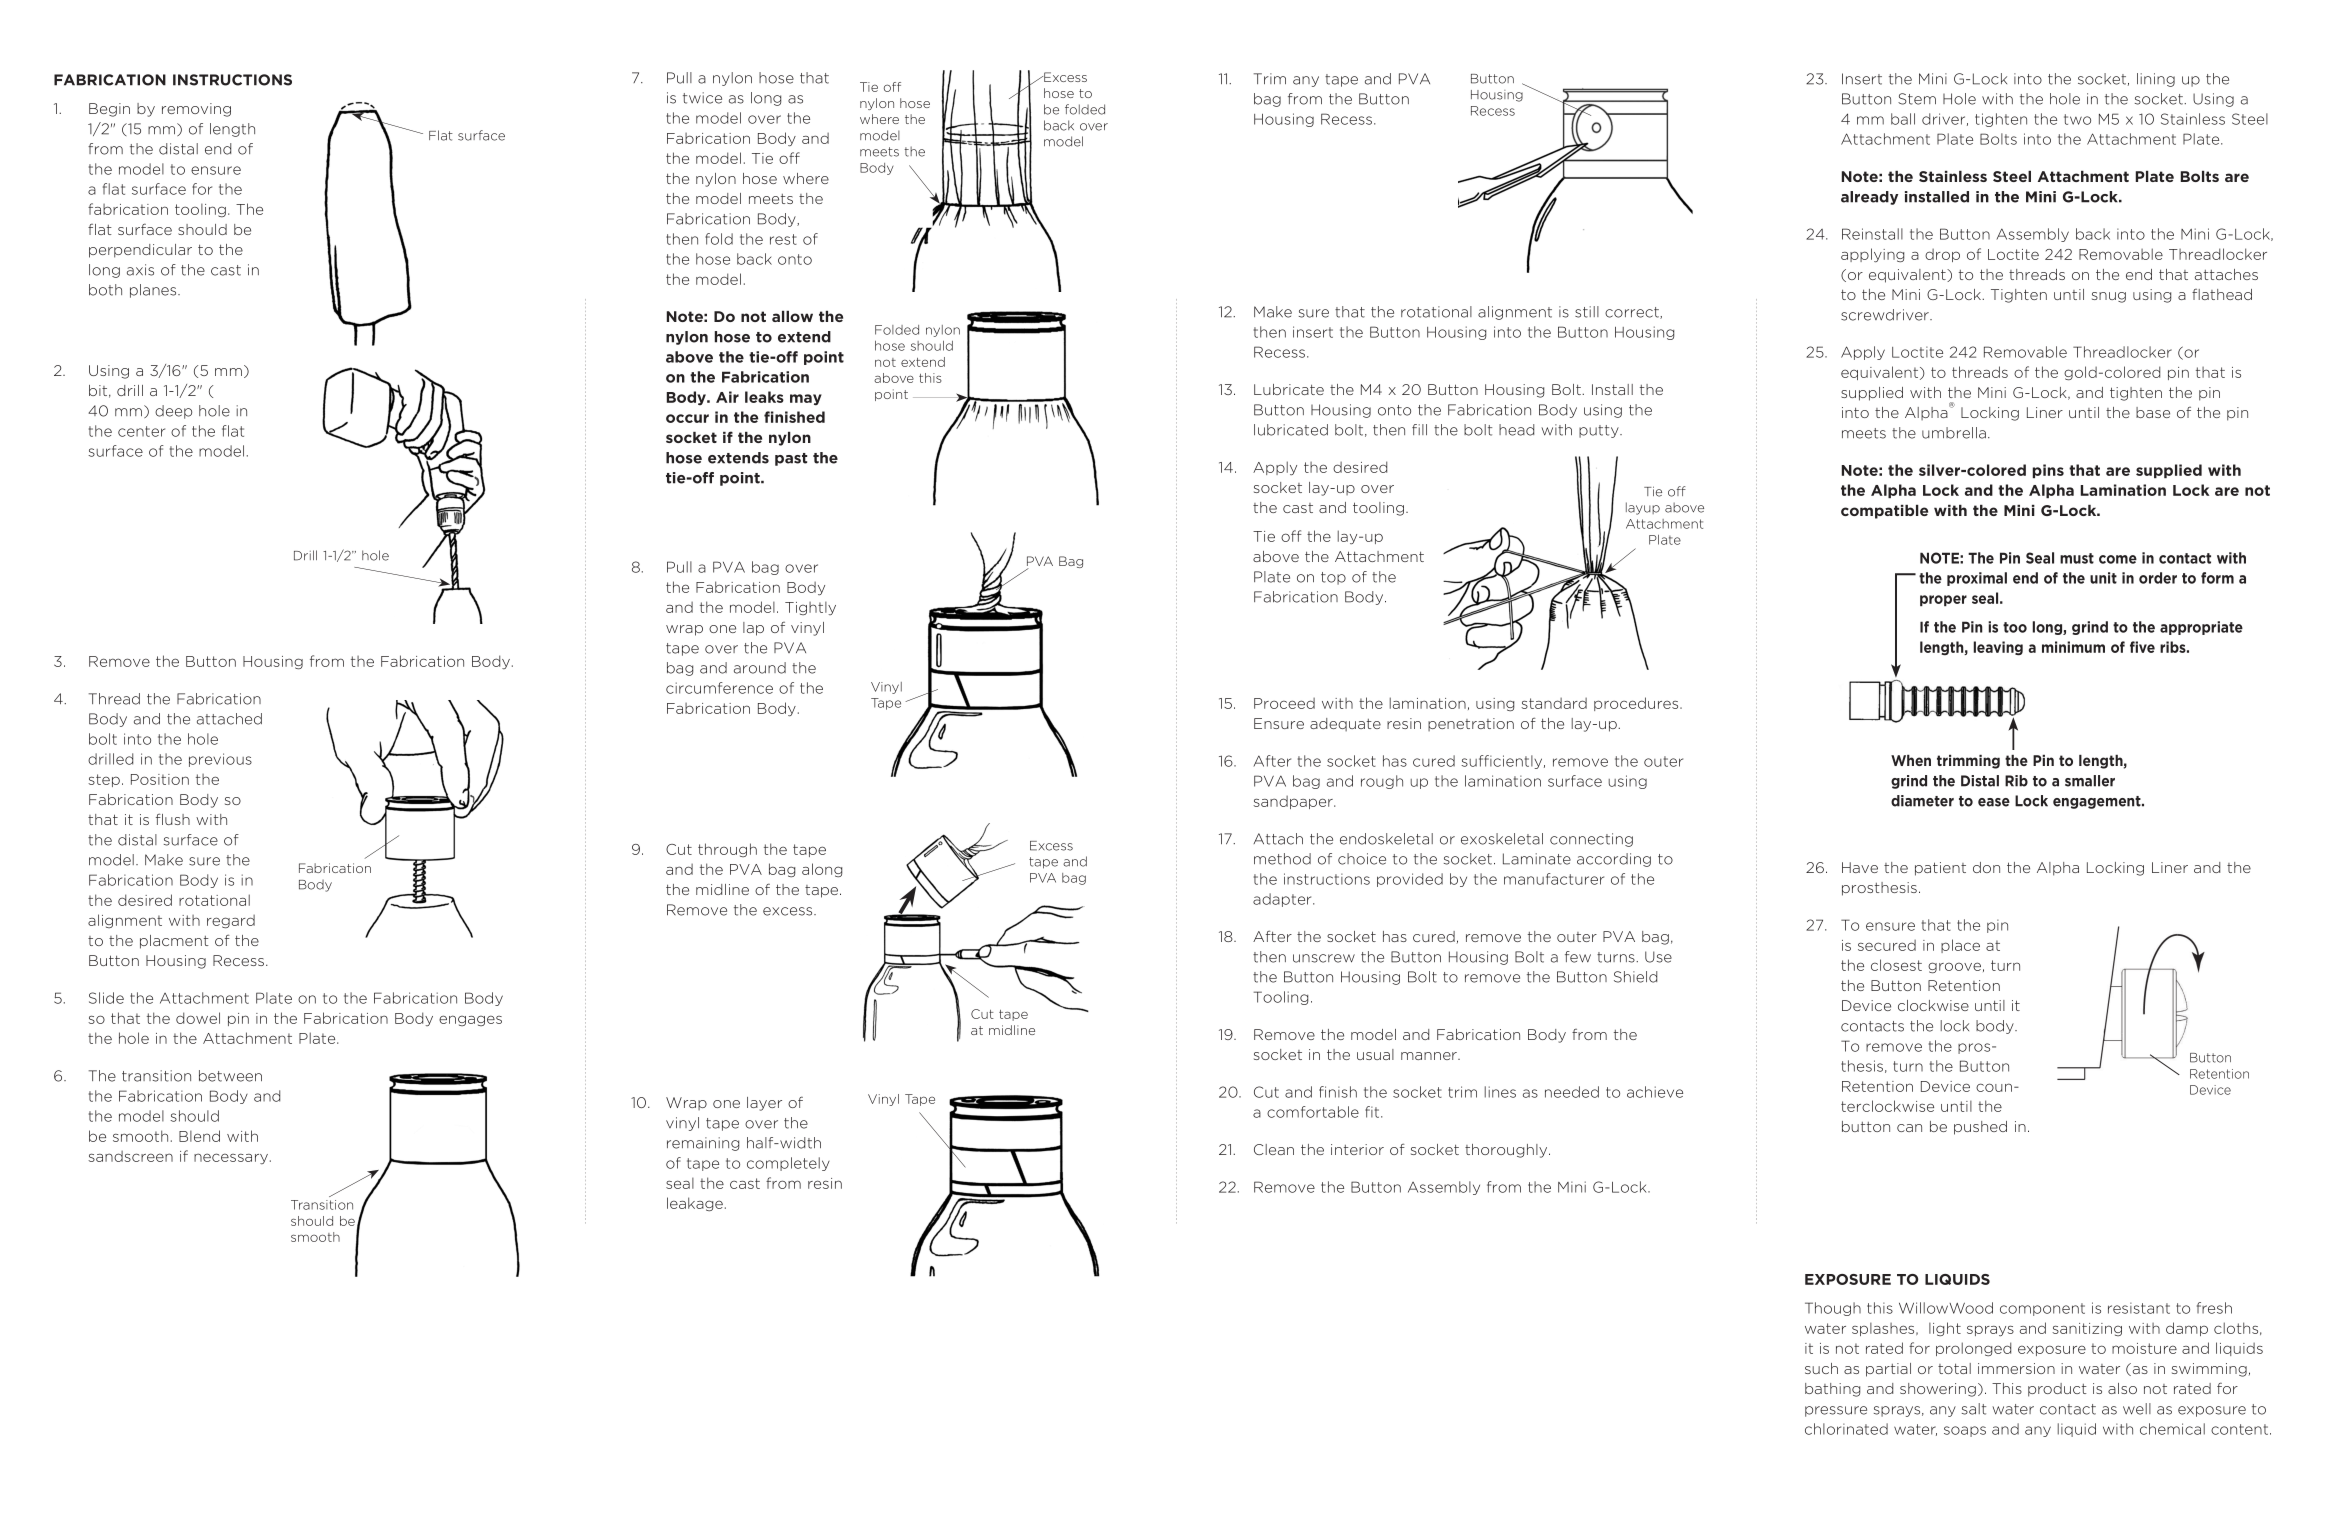 This screenshot has height=1520, width=2349. What do you see at coordinates (1821, 1368) in the screenshot?
I see `such` at bounding box center [1821, 1368].
